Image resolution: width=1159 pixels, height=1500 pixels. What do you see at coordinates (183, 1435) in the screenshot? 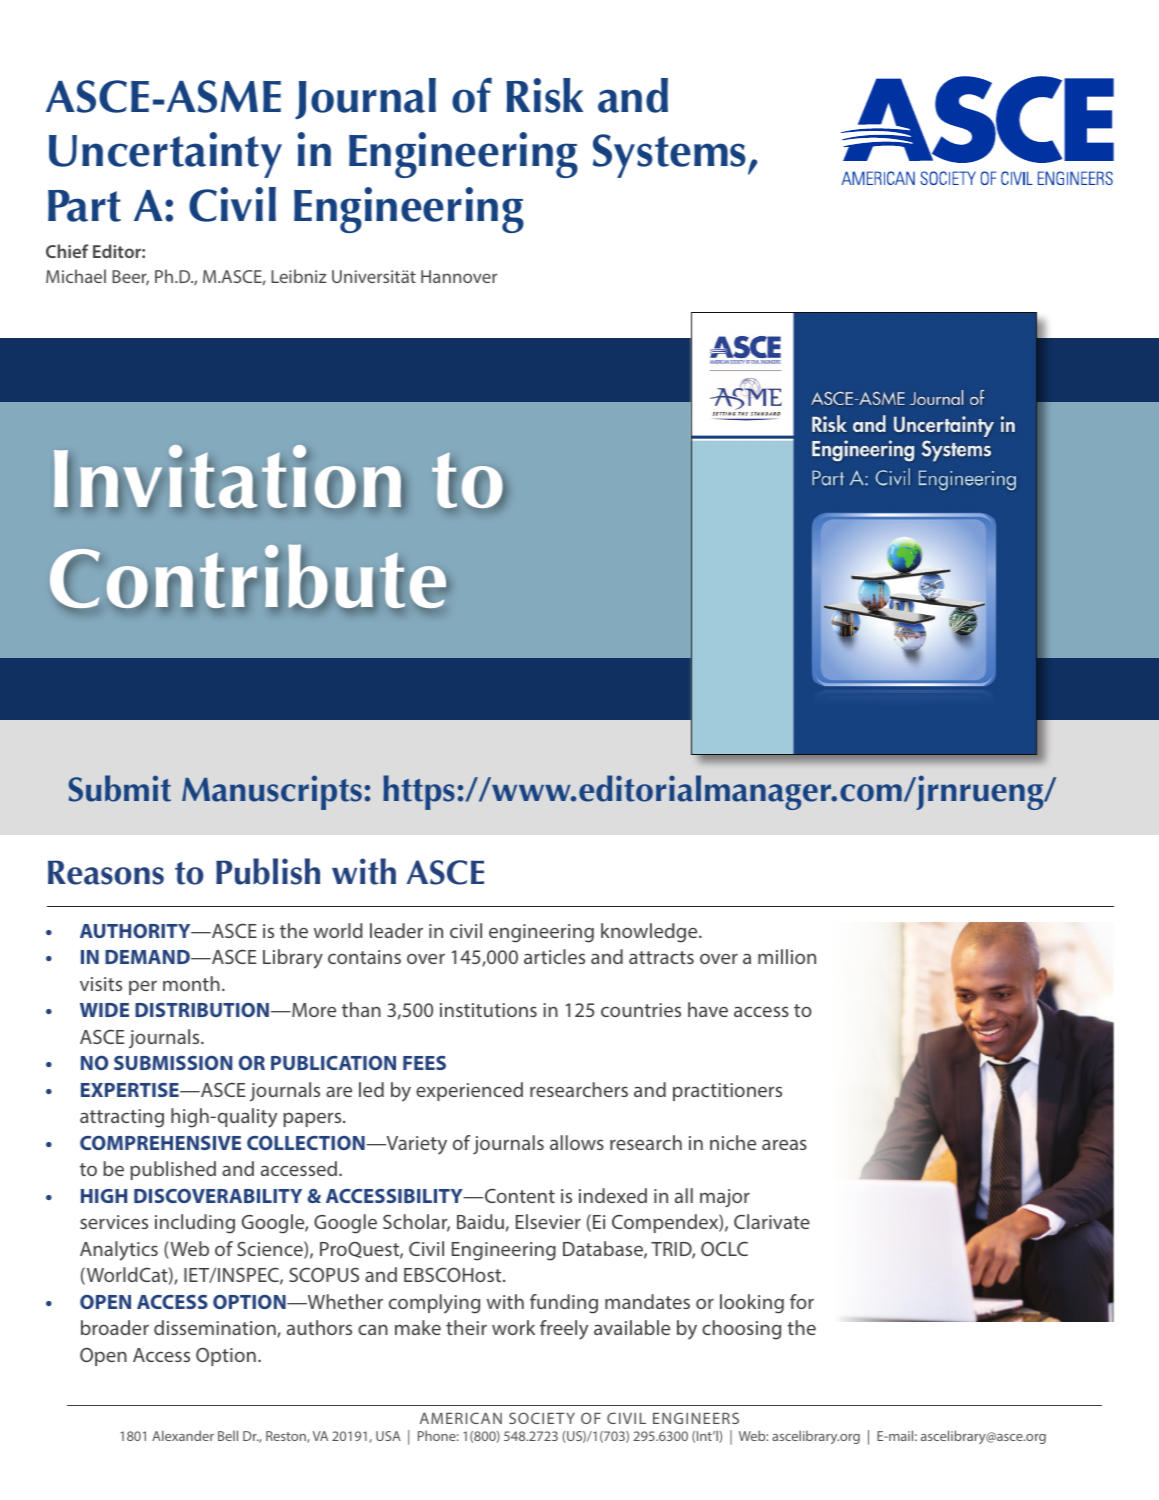
I see `Alexander` at bounding box center [183, 1435].
